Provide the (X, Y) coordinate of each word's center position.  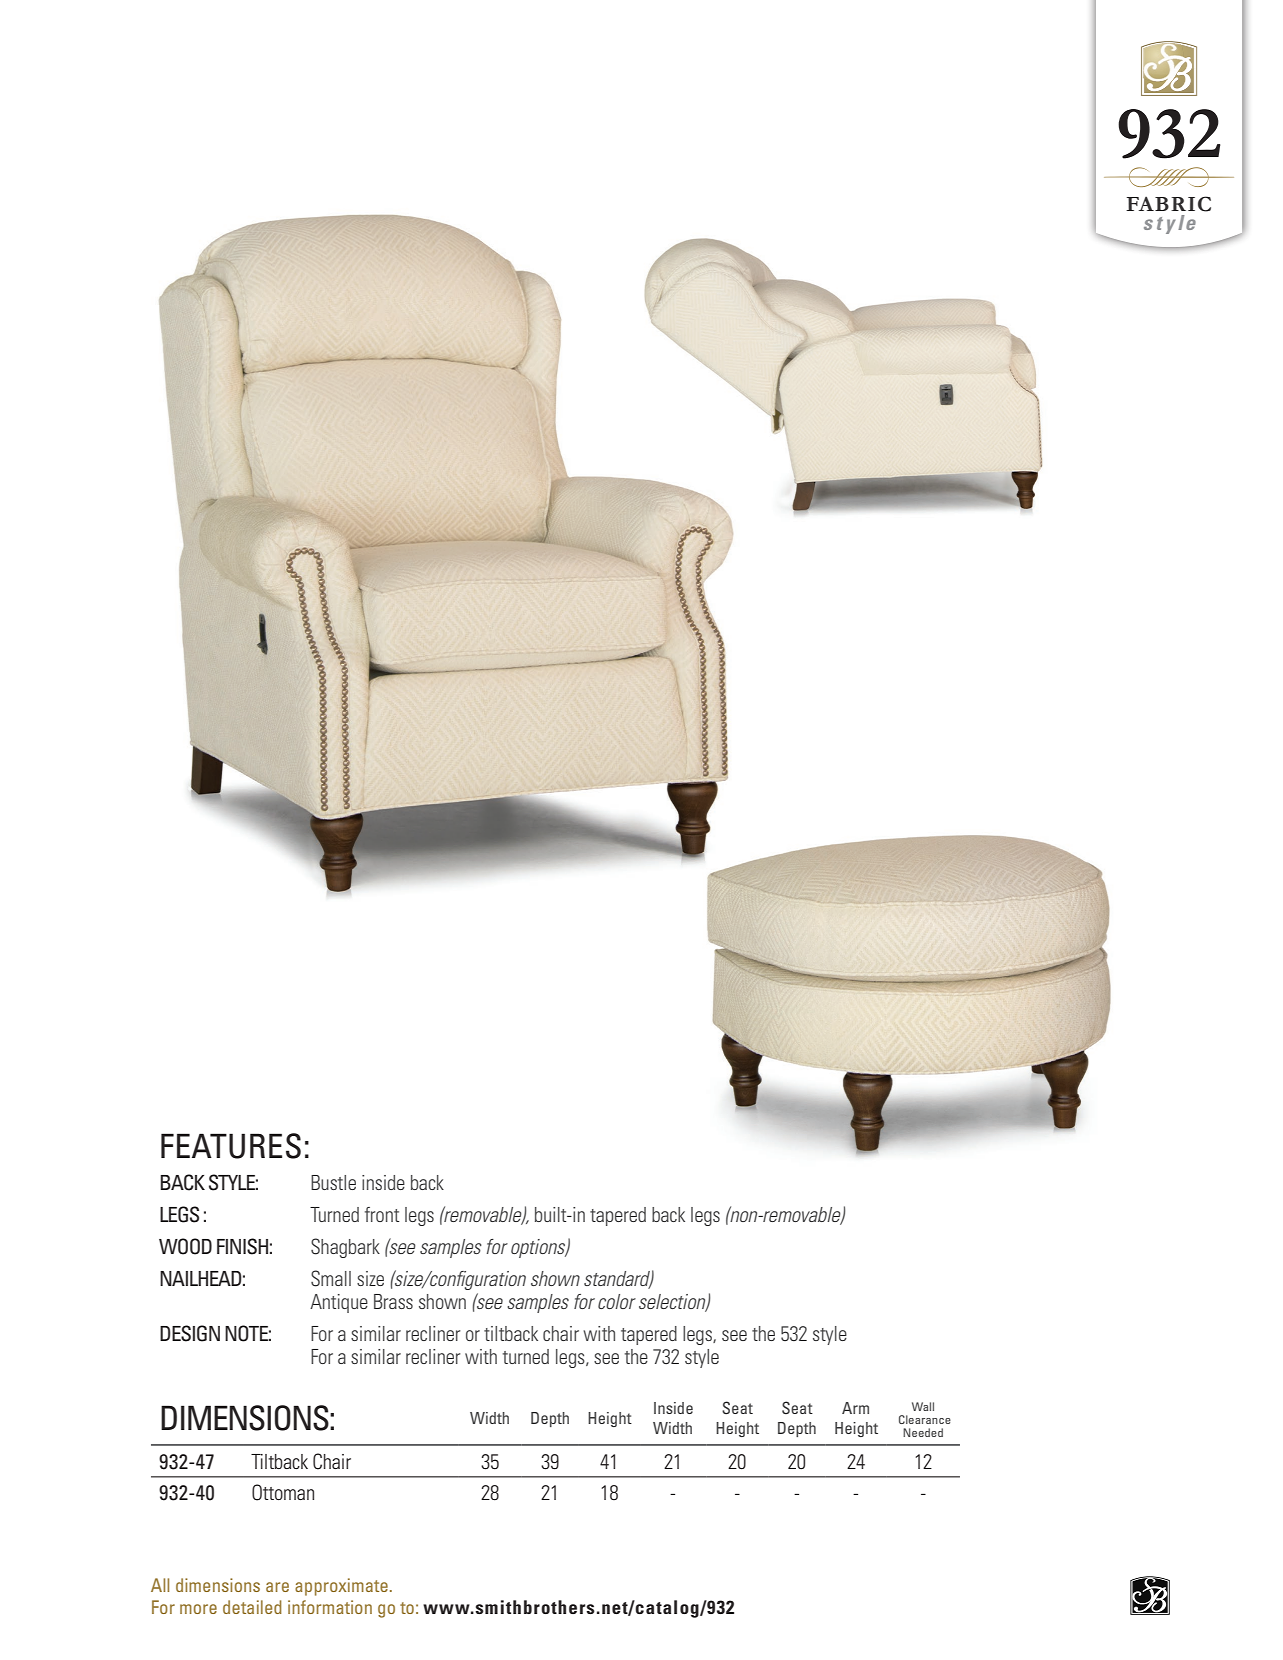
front (382, 1214)
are (277, 1587)
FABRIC (1168, 204)
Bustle (333, 1182)
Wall (923, 1406)
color (617, 1301)
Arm (855, 1408)
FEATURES (231, 1146)
